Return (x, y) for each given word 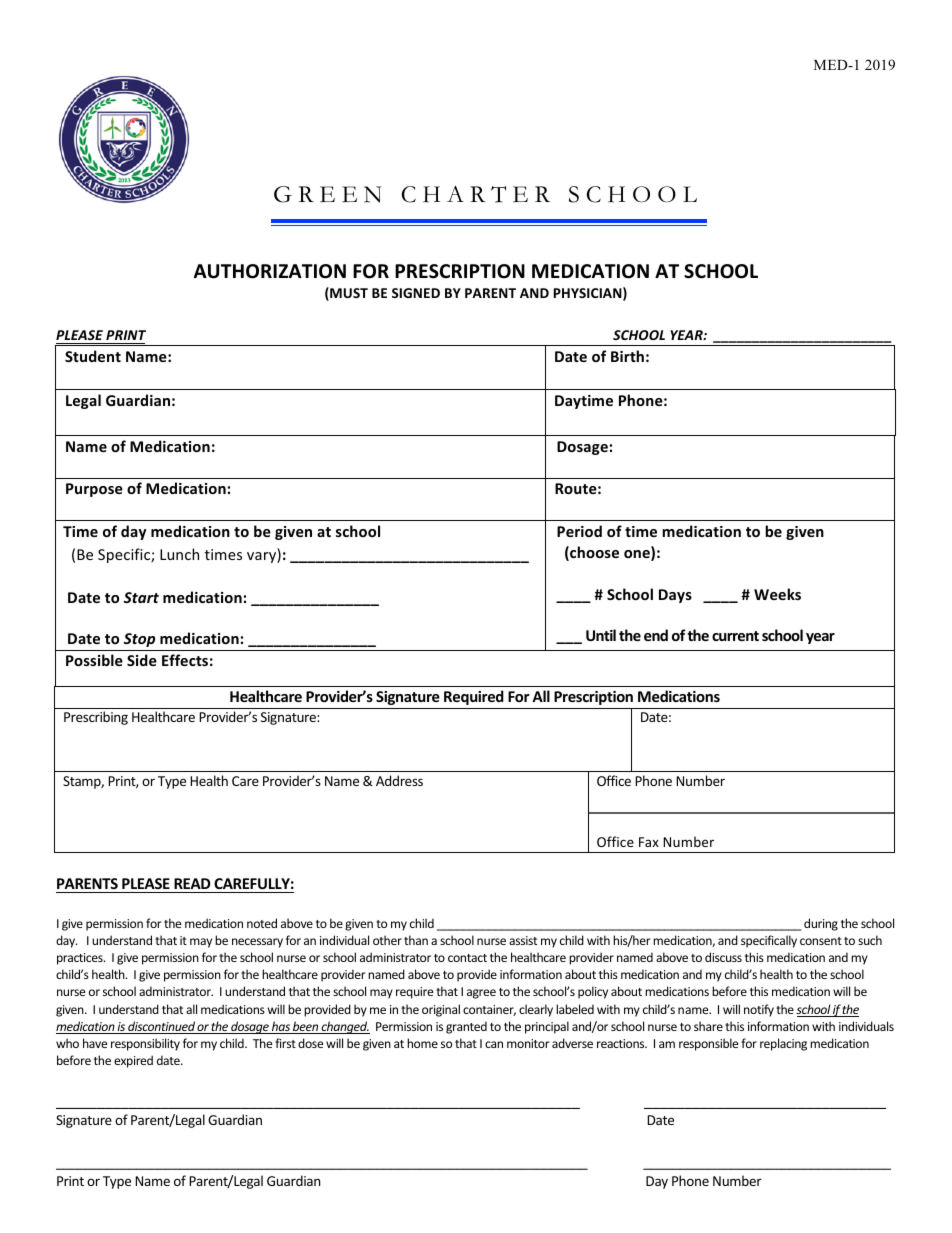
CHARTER (476, 194)
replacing (783, 1044)
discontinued (161, 1027)
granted (466, 1027)
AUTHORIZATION (270, 271)
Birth (627, 356)
